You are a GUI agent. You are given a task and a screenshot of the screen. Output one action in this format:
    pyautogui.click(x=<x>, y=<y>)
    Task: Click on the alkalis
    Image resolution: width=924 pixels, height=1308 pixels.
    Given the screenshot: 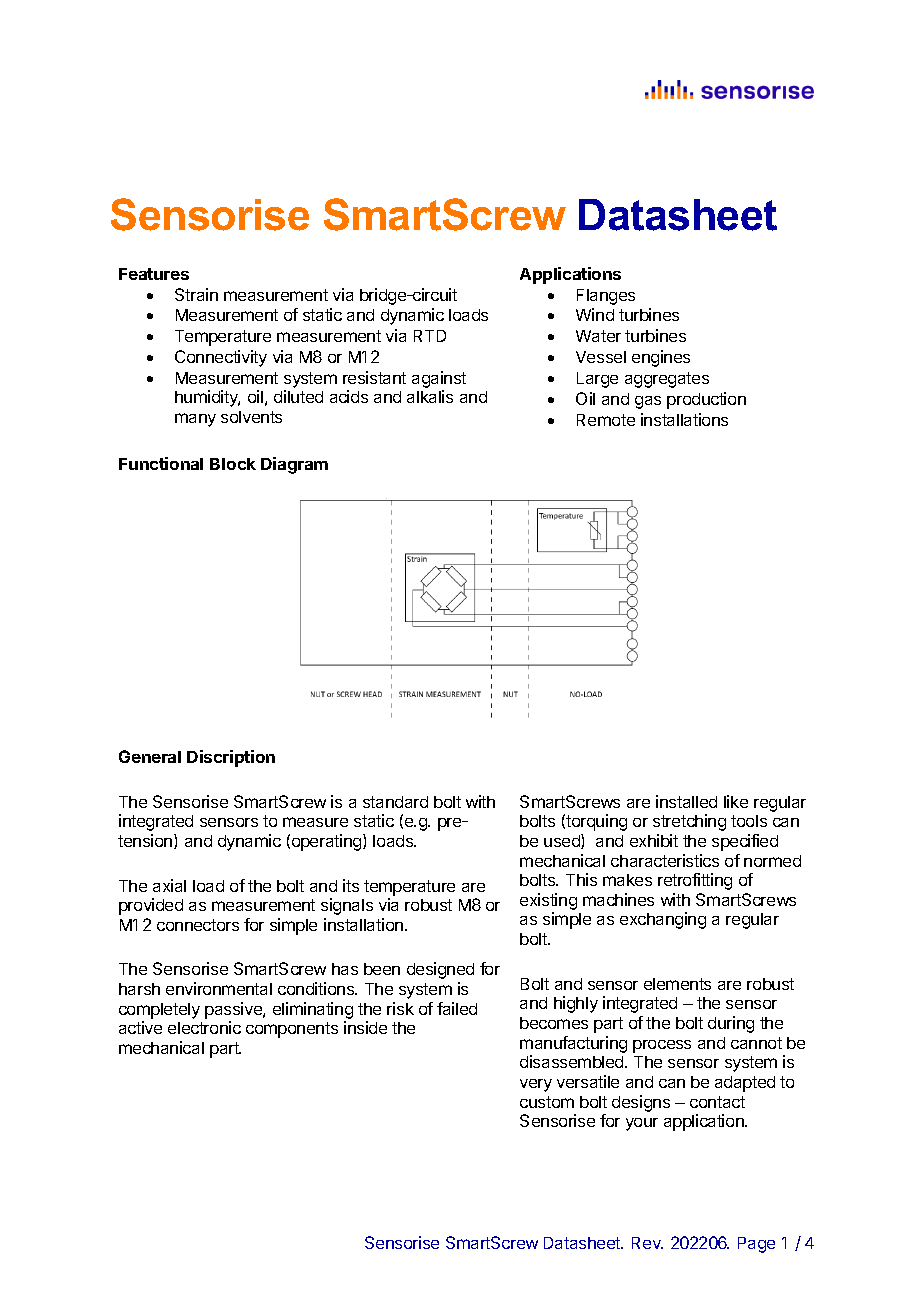 What is the action you would take?
    pyautogui.click(x=430, y=396)
